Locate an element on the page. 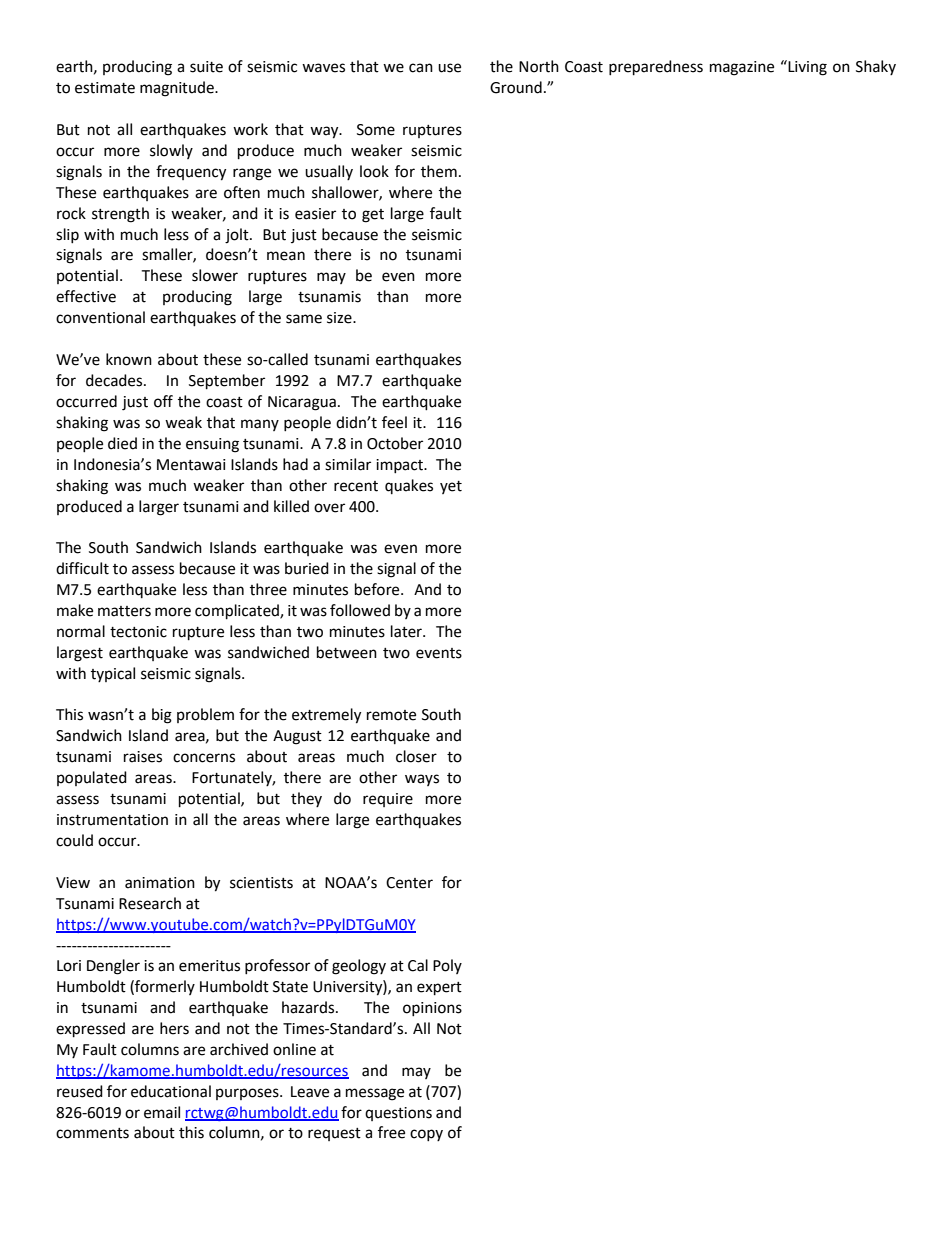 Image resolution: width=952 pixels, height=1233 pixels. Poly is located at coordinates (447, 966).
